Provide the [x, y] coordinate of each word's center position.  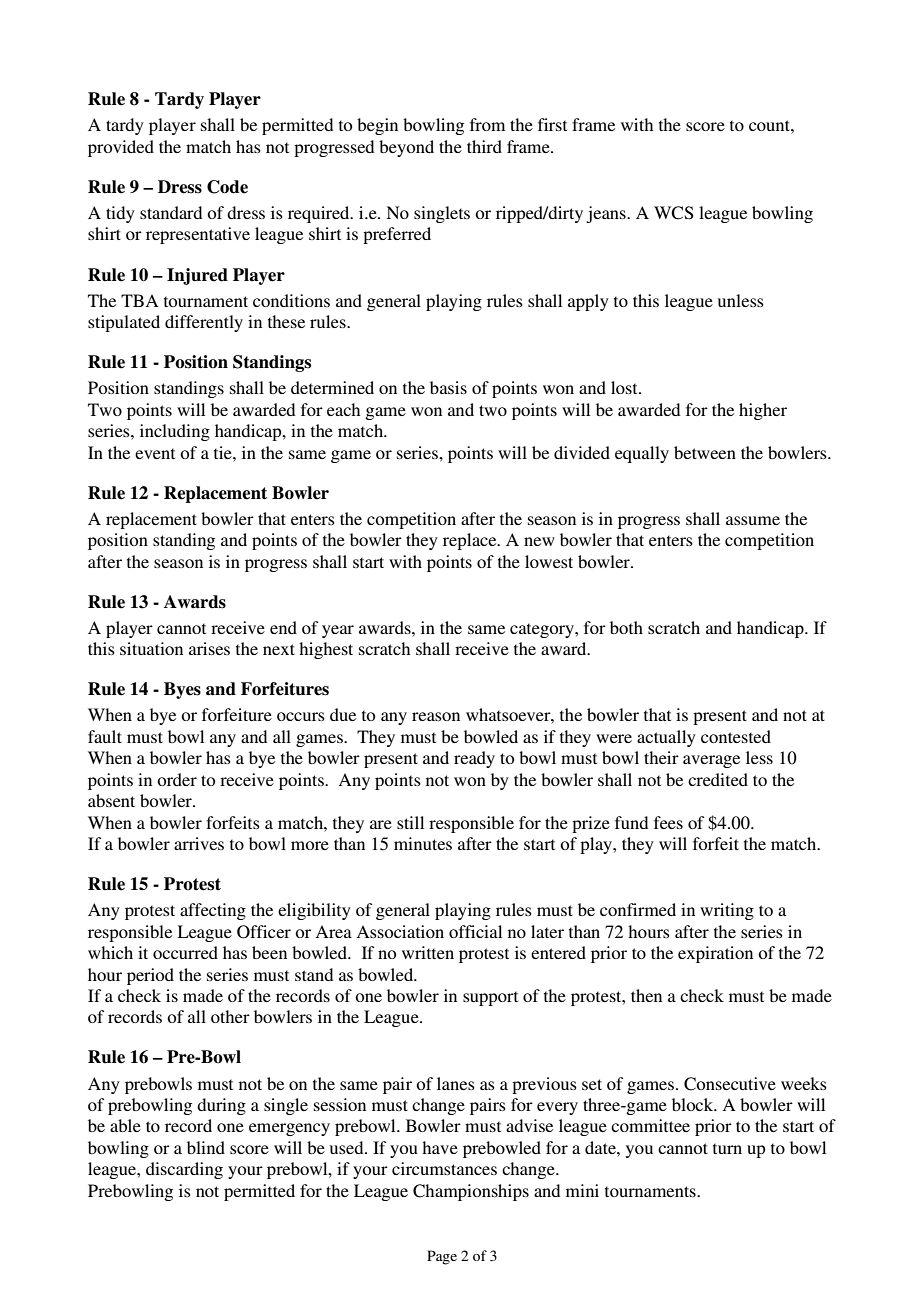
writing [727, 911]
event [155, 453]
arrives [199, 843]
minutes [423, 843]
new [539, 541]
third [484, 146]
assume [753, 520]
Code [227, 187]
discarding [184, 1170]
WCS [674, 213]
